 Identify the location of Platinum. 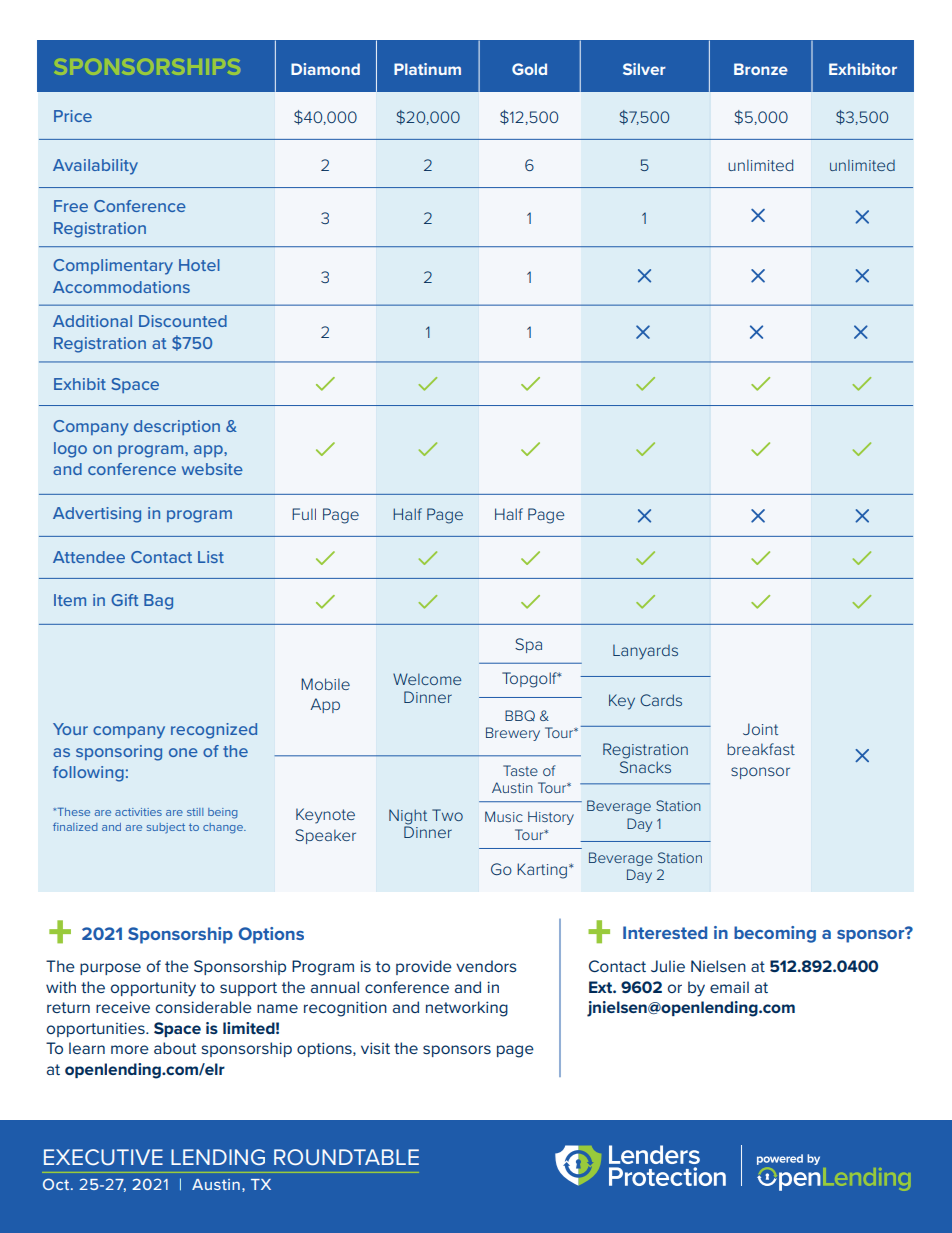
(427, 69).
